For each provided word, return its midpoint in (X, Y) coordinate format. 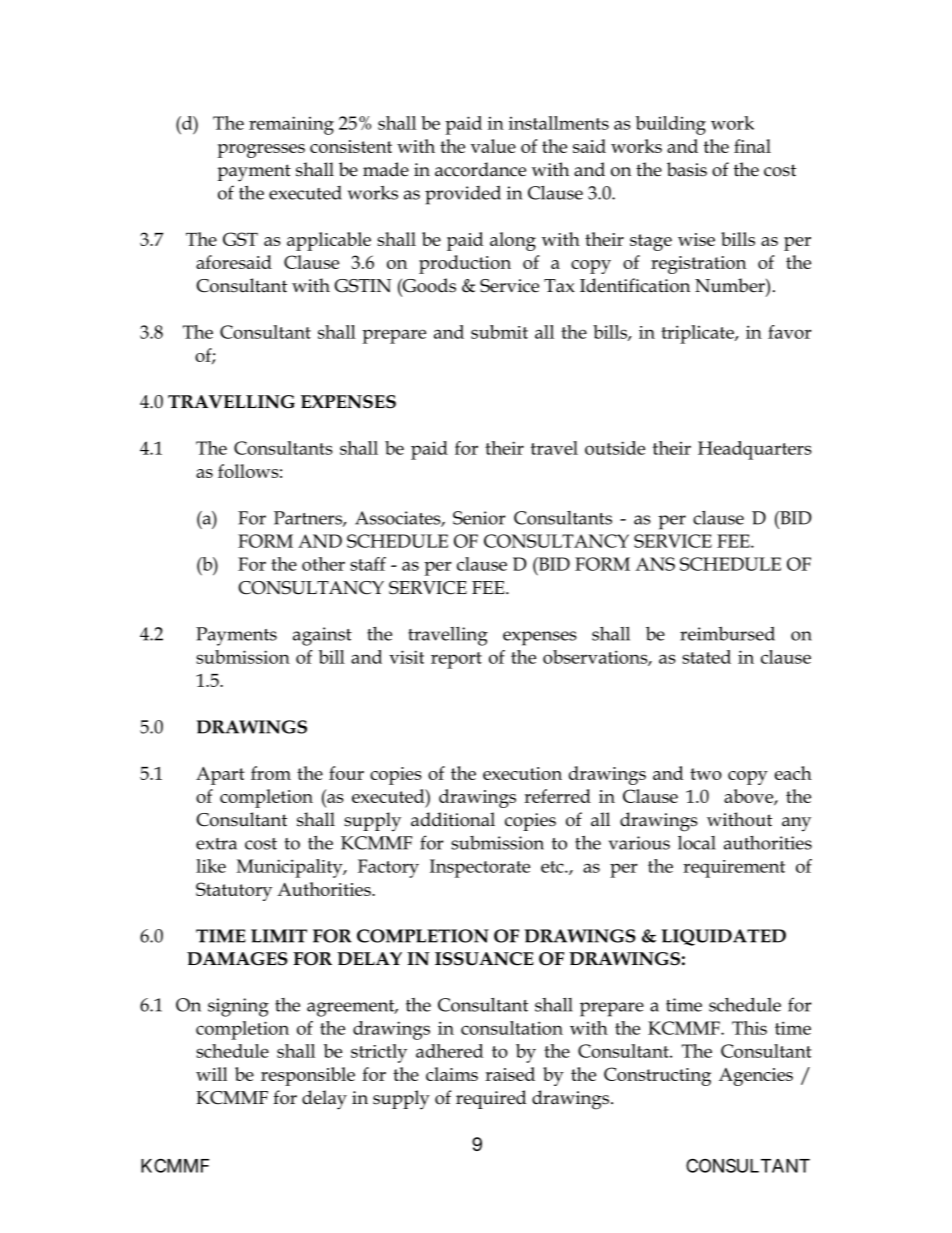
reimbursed (727, 633)
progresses (261, 151)
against (322, 636)
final (752, 146)
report (456, 660)
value (493, 146)
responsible (308, 1076)
